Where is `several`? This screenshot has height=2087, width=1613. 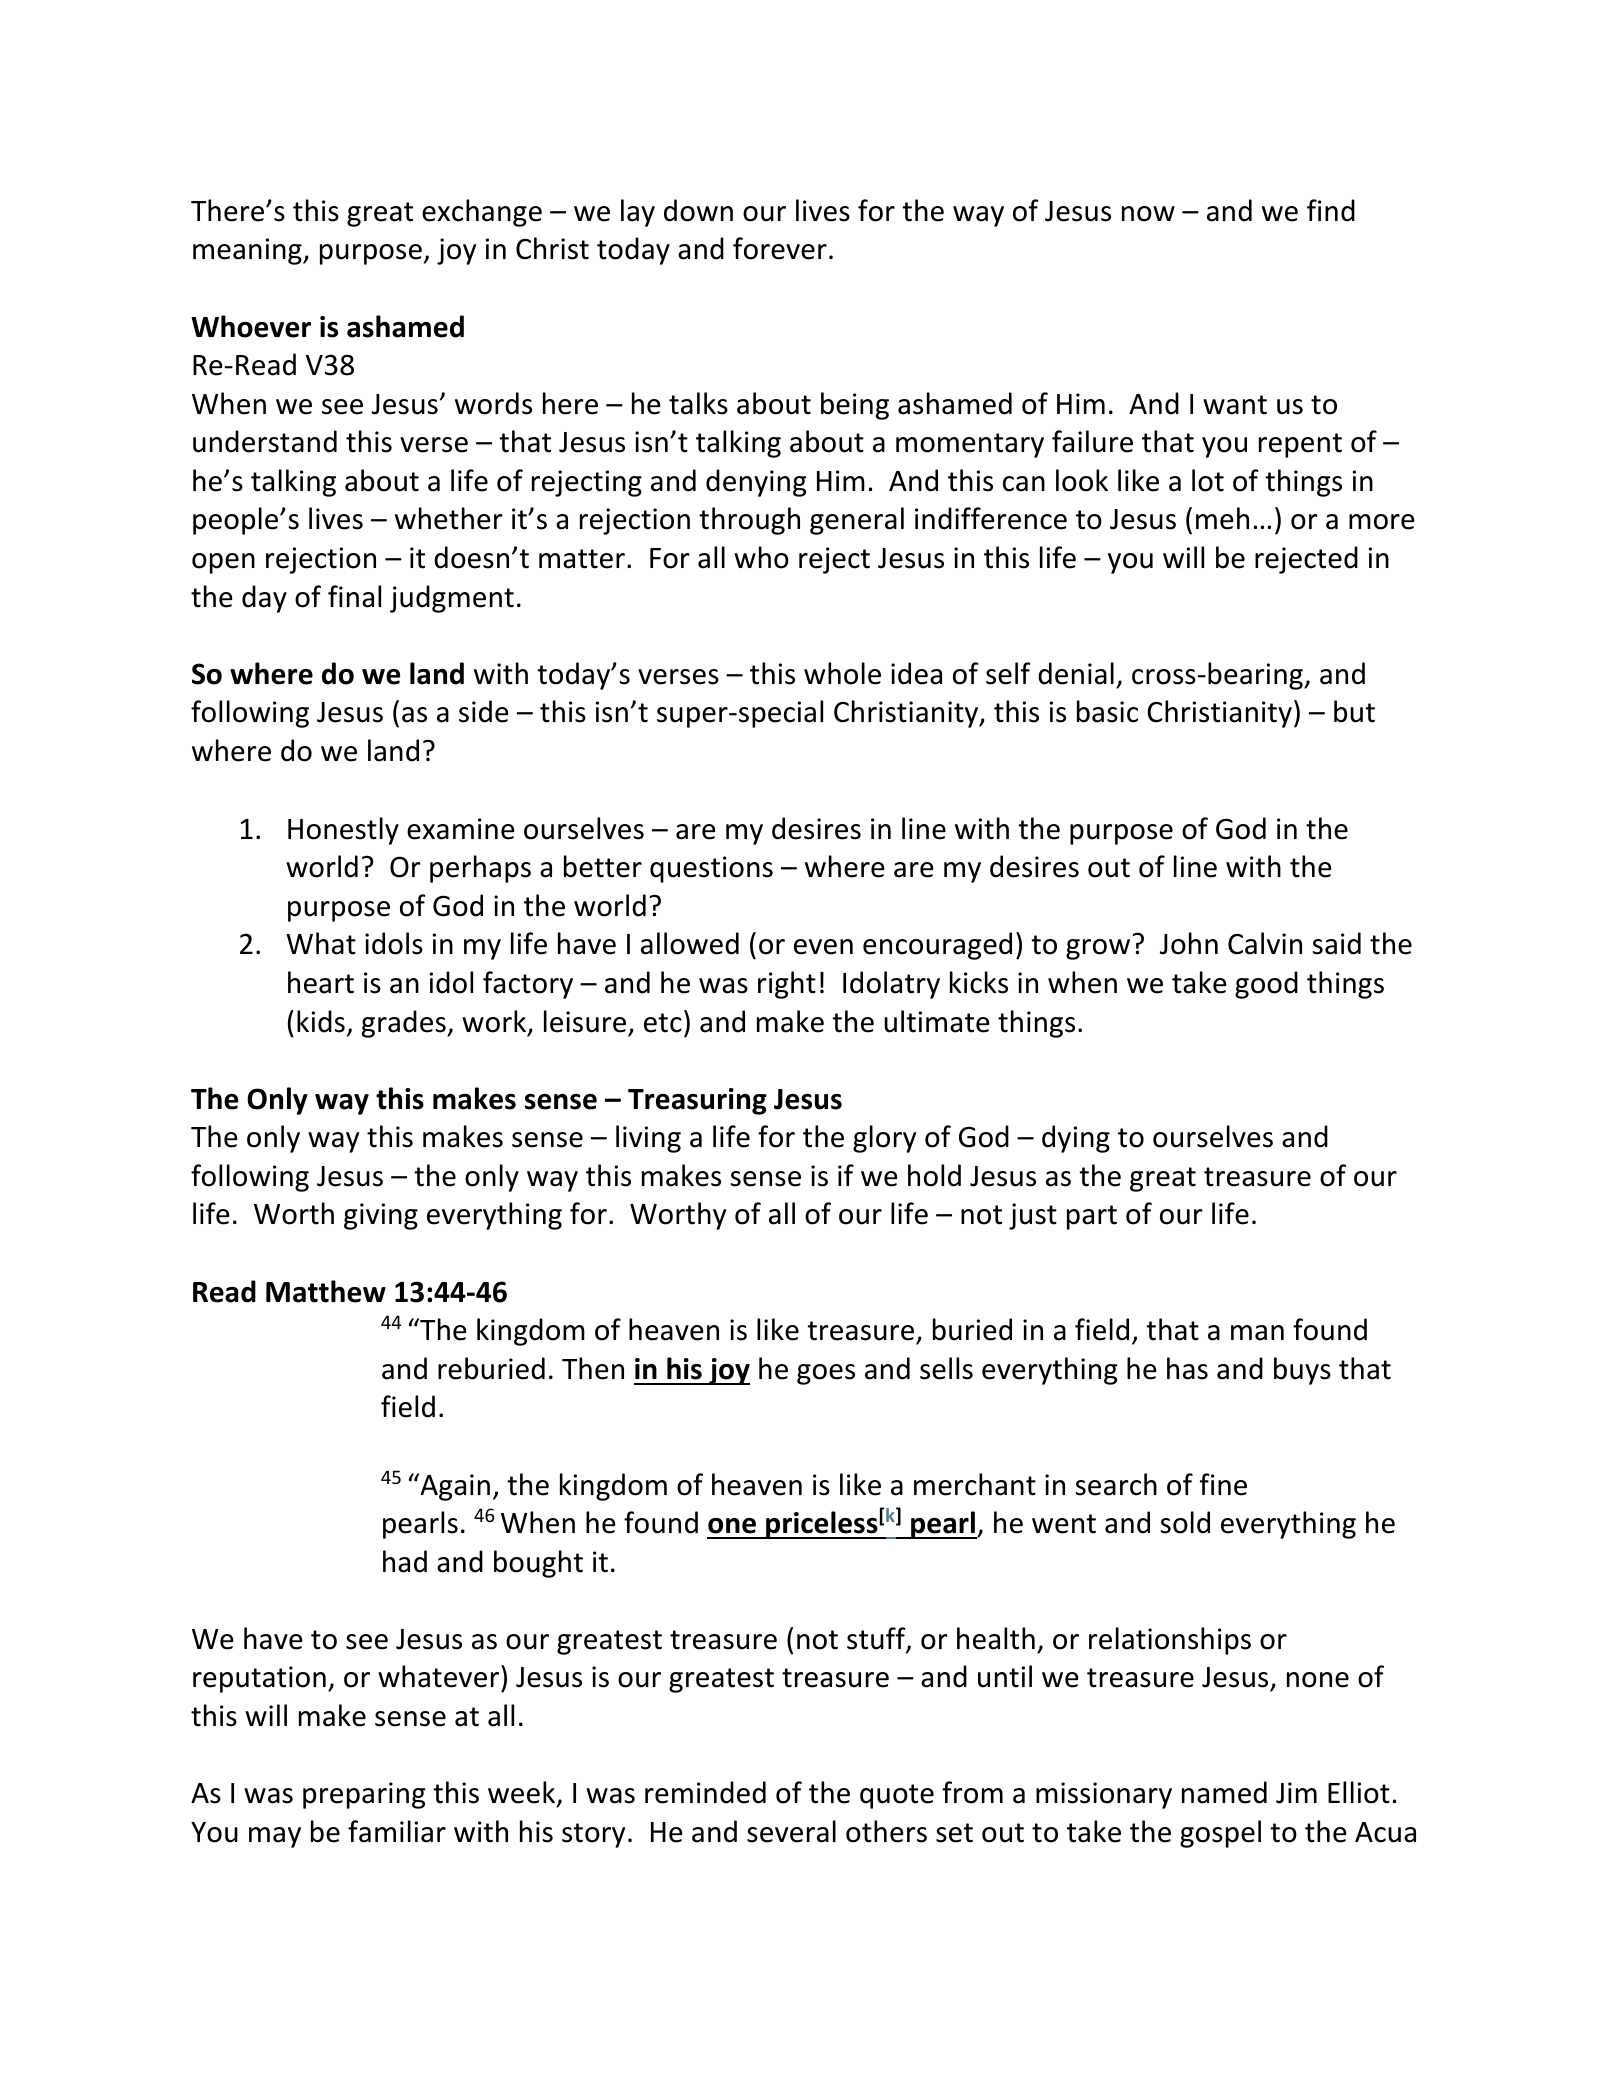
several is located at coordinates (791, 1831).
